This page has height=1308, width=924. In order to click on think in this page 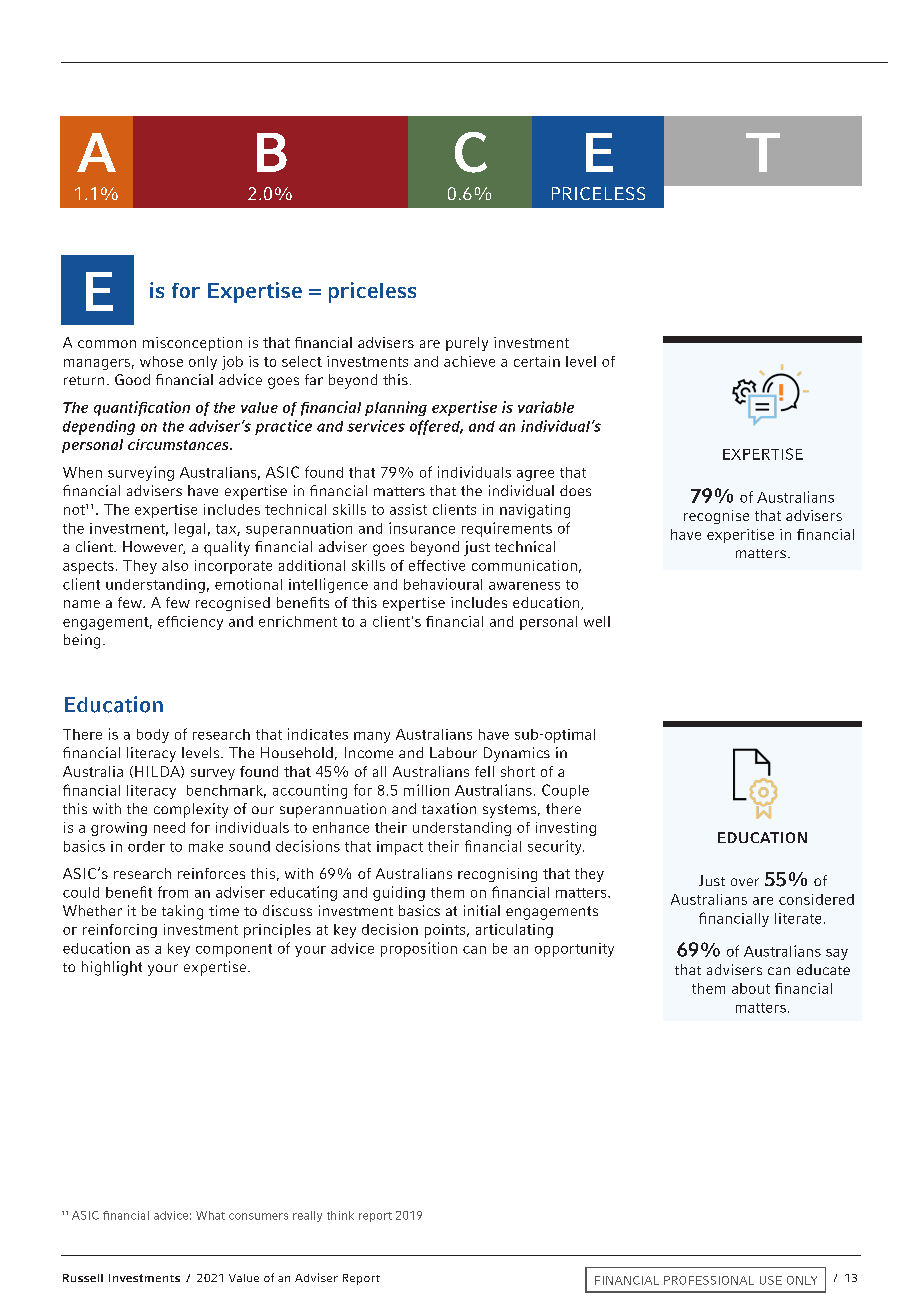, I will do `click(340, 1215)`.
